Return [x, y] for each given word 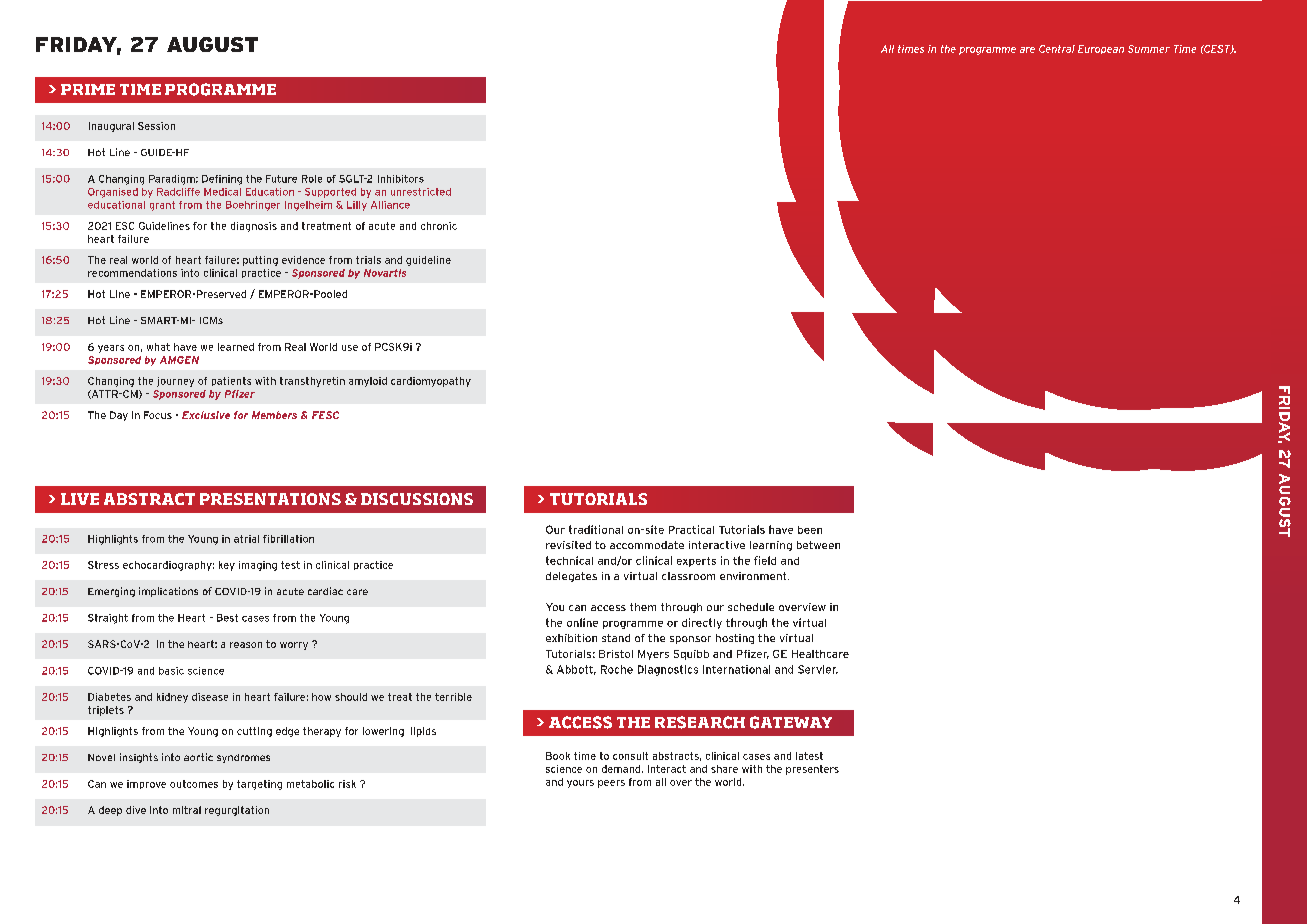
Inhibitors [401, 179]
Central [1057, 49]
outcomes [194, 784]
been [810, 530]
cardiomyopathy [431, 382]
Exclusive [206, 415]
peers [611, 784]
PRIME [88, 89]
